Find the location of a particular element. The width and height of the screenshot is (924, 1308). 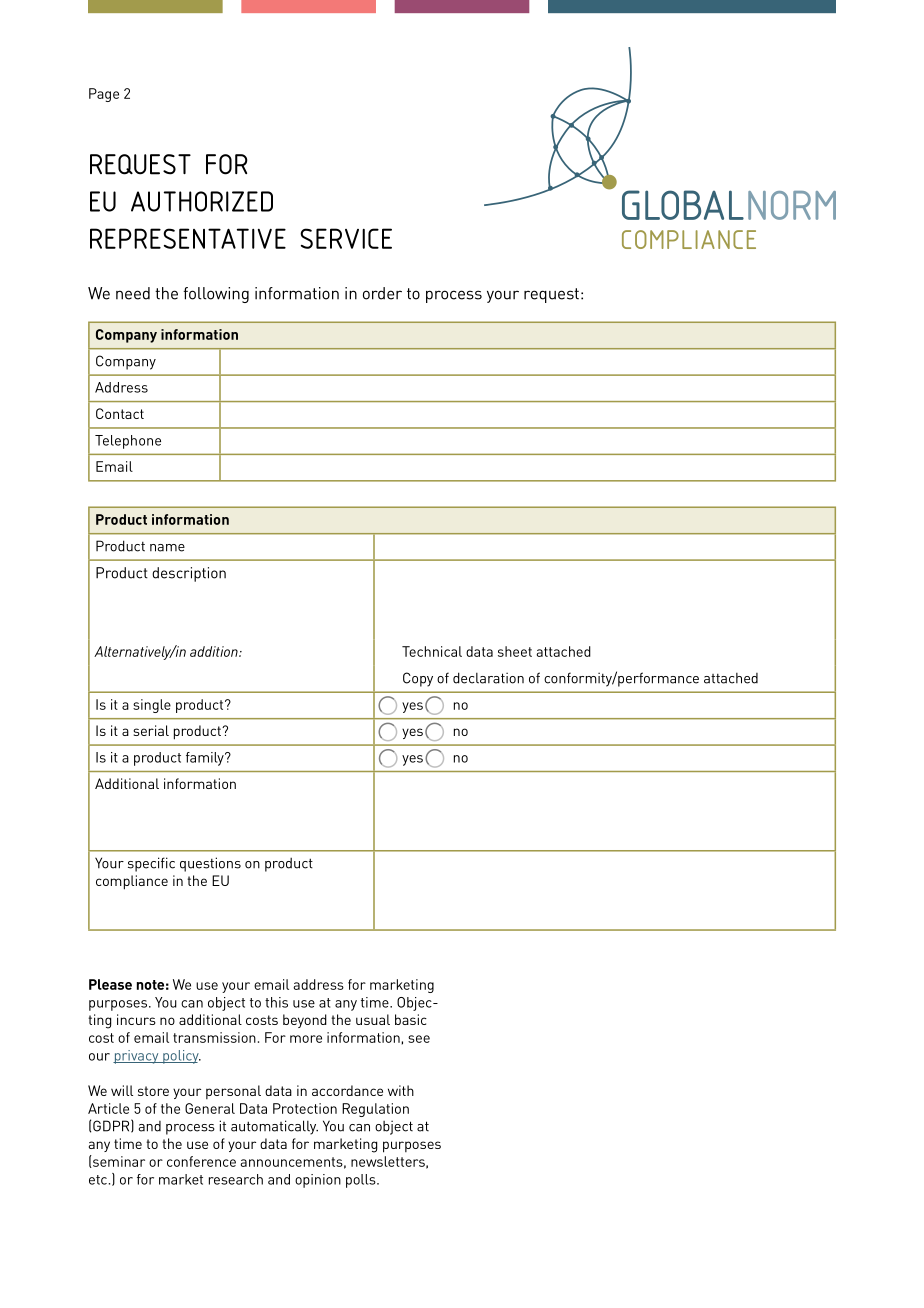

Page is located at coordinates (104, 95).
